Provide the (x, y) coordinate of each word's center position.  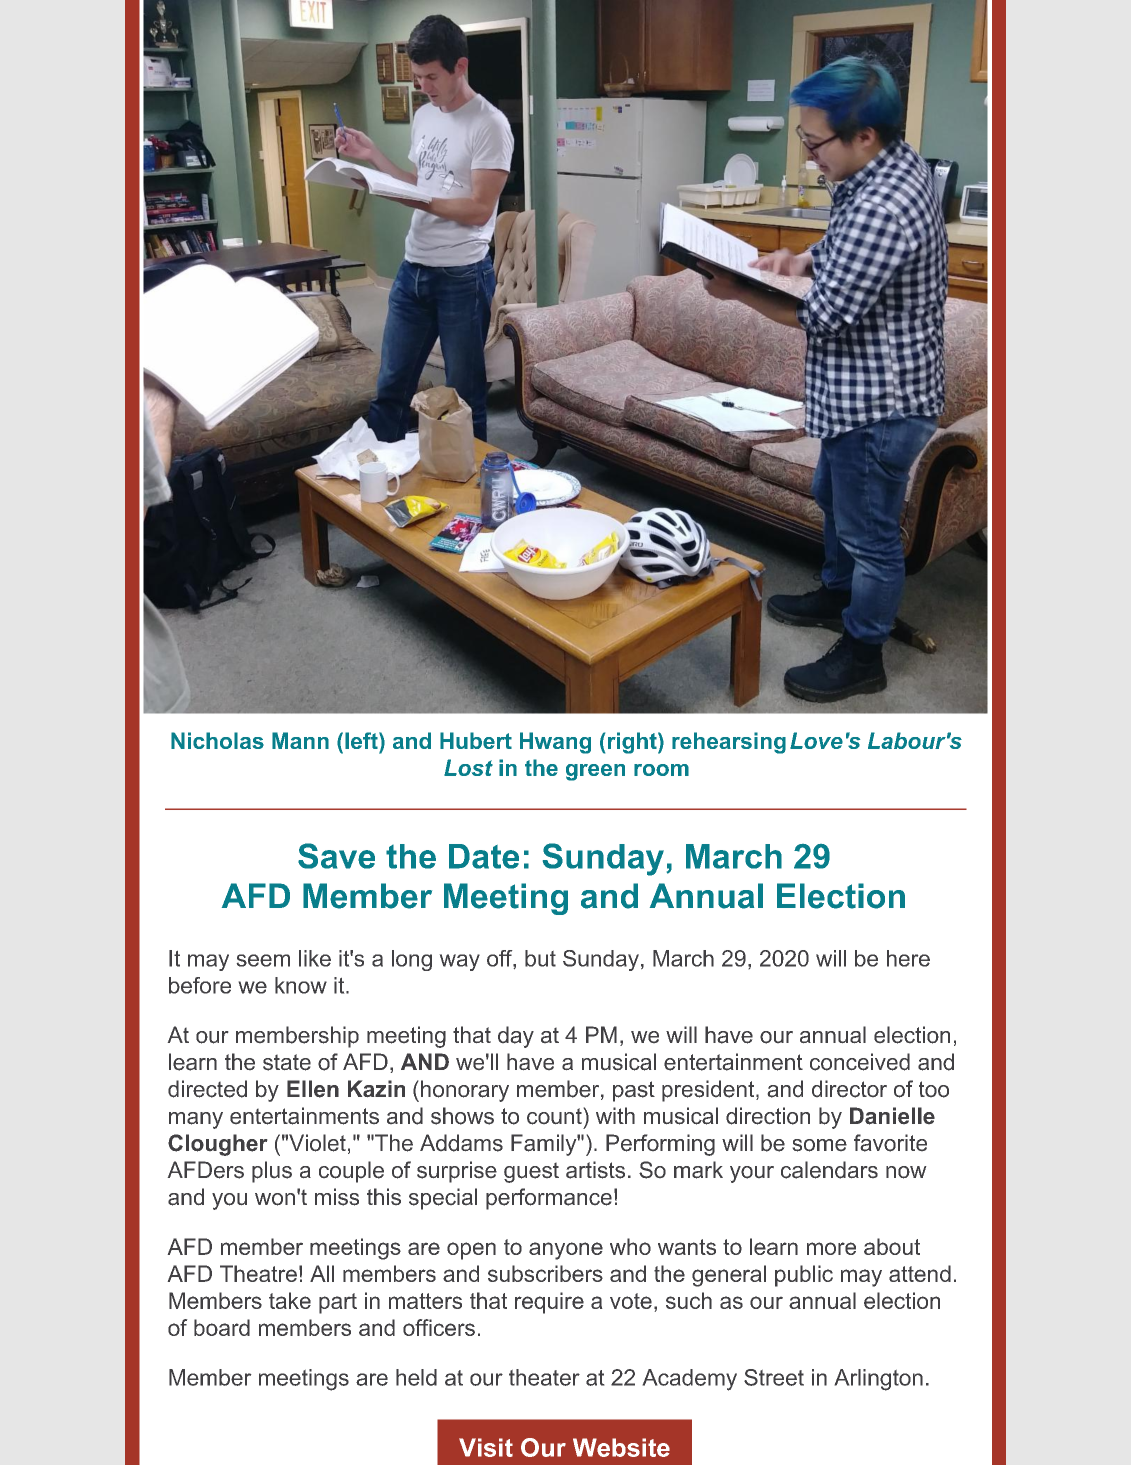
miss (337, 1197)
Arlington (879, 1380)
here (908, 958)
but (540, 958)
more (831, 1248)
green (595, 772)
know (301, 985)
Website (621, 1447)
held (416, 1377)
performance (549, 1199)
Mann (300, 740)
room (661, 770)
